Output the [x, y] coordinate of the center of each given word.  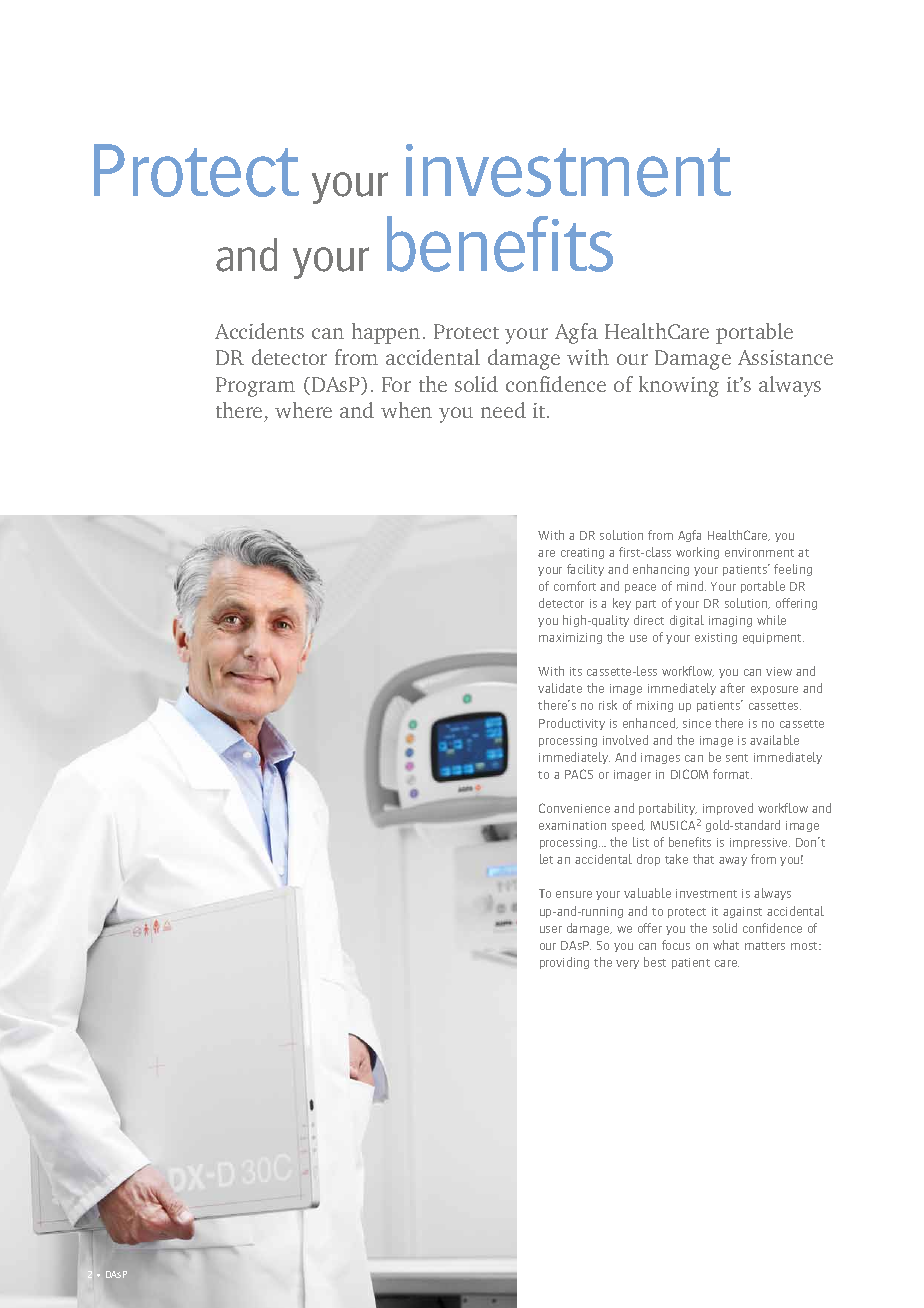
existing [716, 638]
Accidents [259, 331]
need [503, 410]
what [726, 945]
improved [728, 809]
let [546, 859]
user [551, 929]
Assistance [785, 357]
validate [560, 688]
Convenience [574, 808]
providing [564, 963]
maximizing [570, 638]
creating [582, 553]
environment [759, 552]
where [303, 410]
